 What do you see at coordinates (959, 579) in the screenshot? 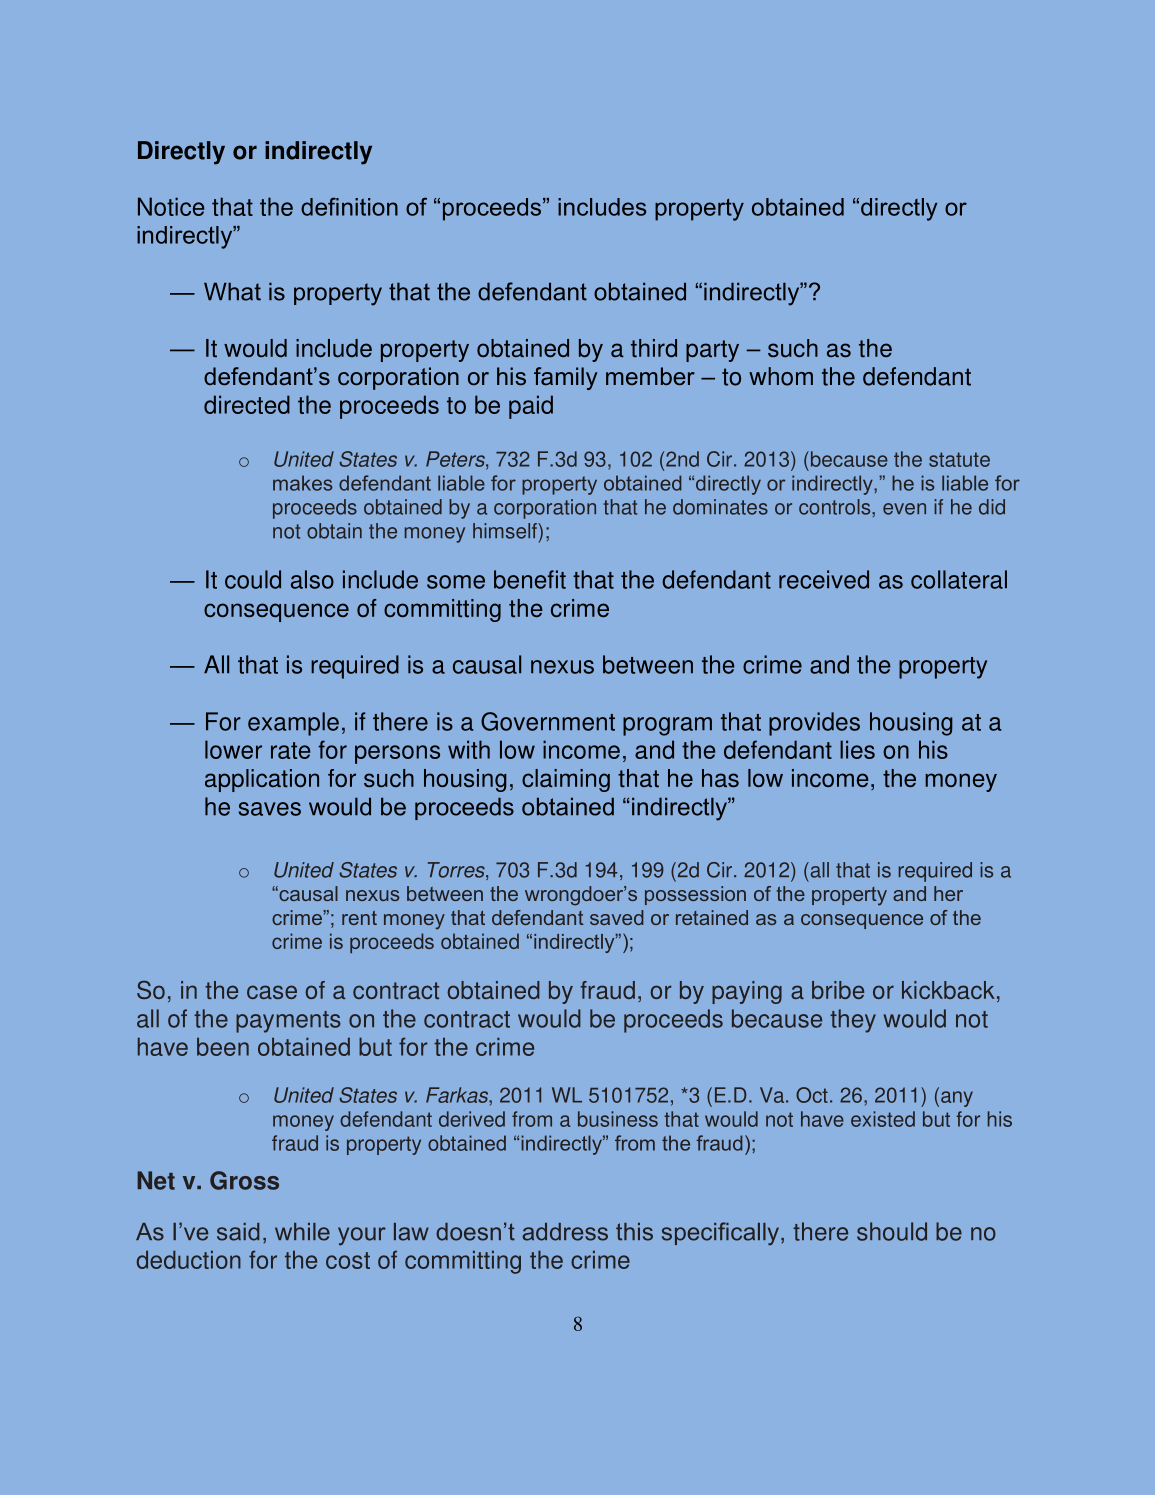
I see `collateral` at bounding box center [959, 579].
